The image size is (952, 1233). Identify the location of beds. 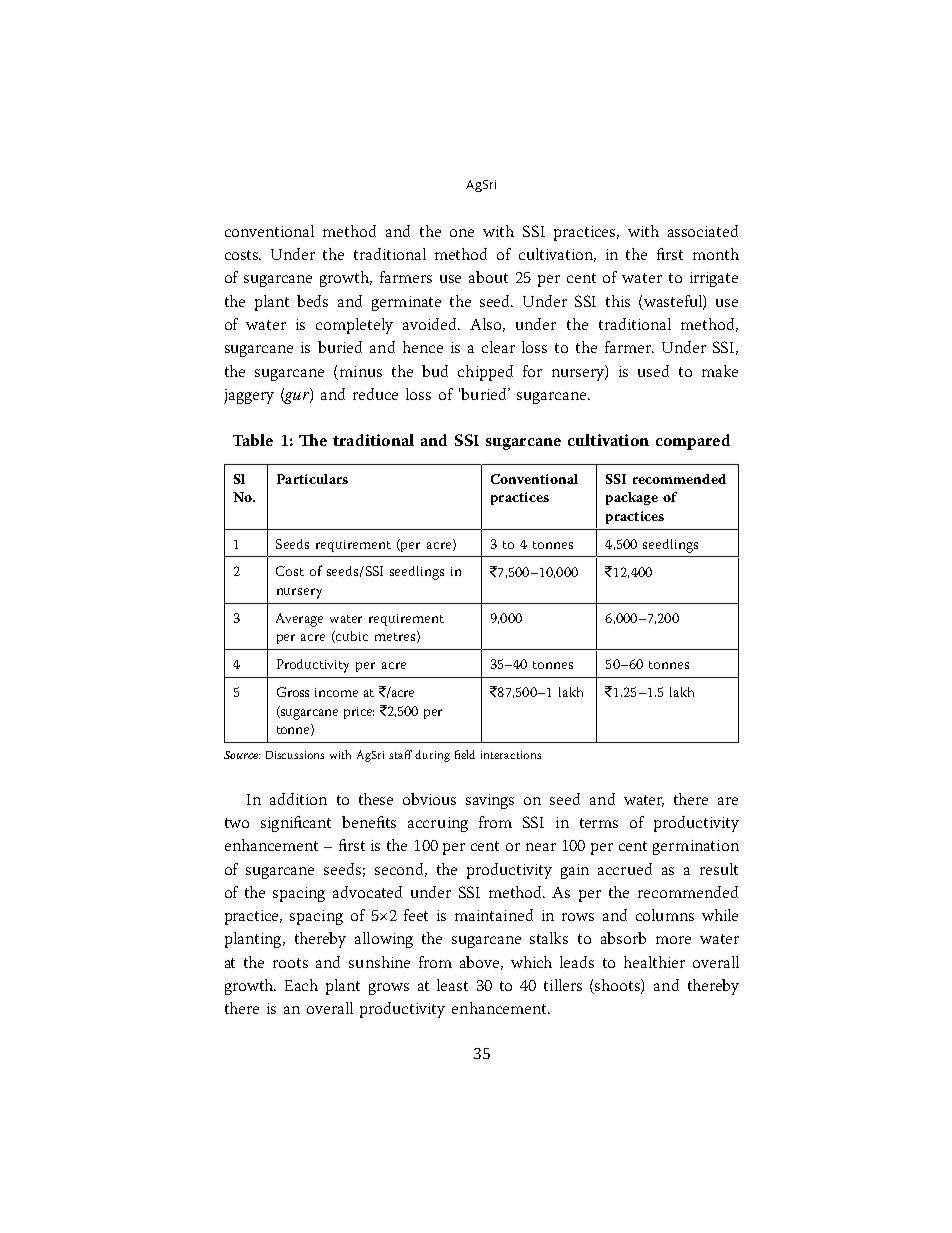
(312, 301).
